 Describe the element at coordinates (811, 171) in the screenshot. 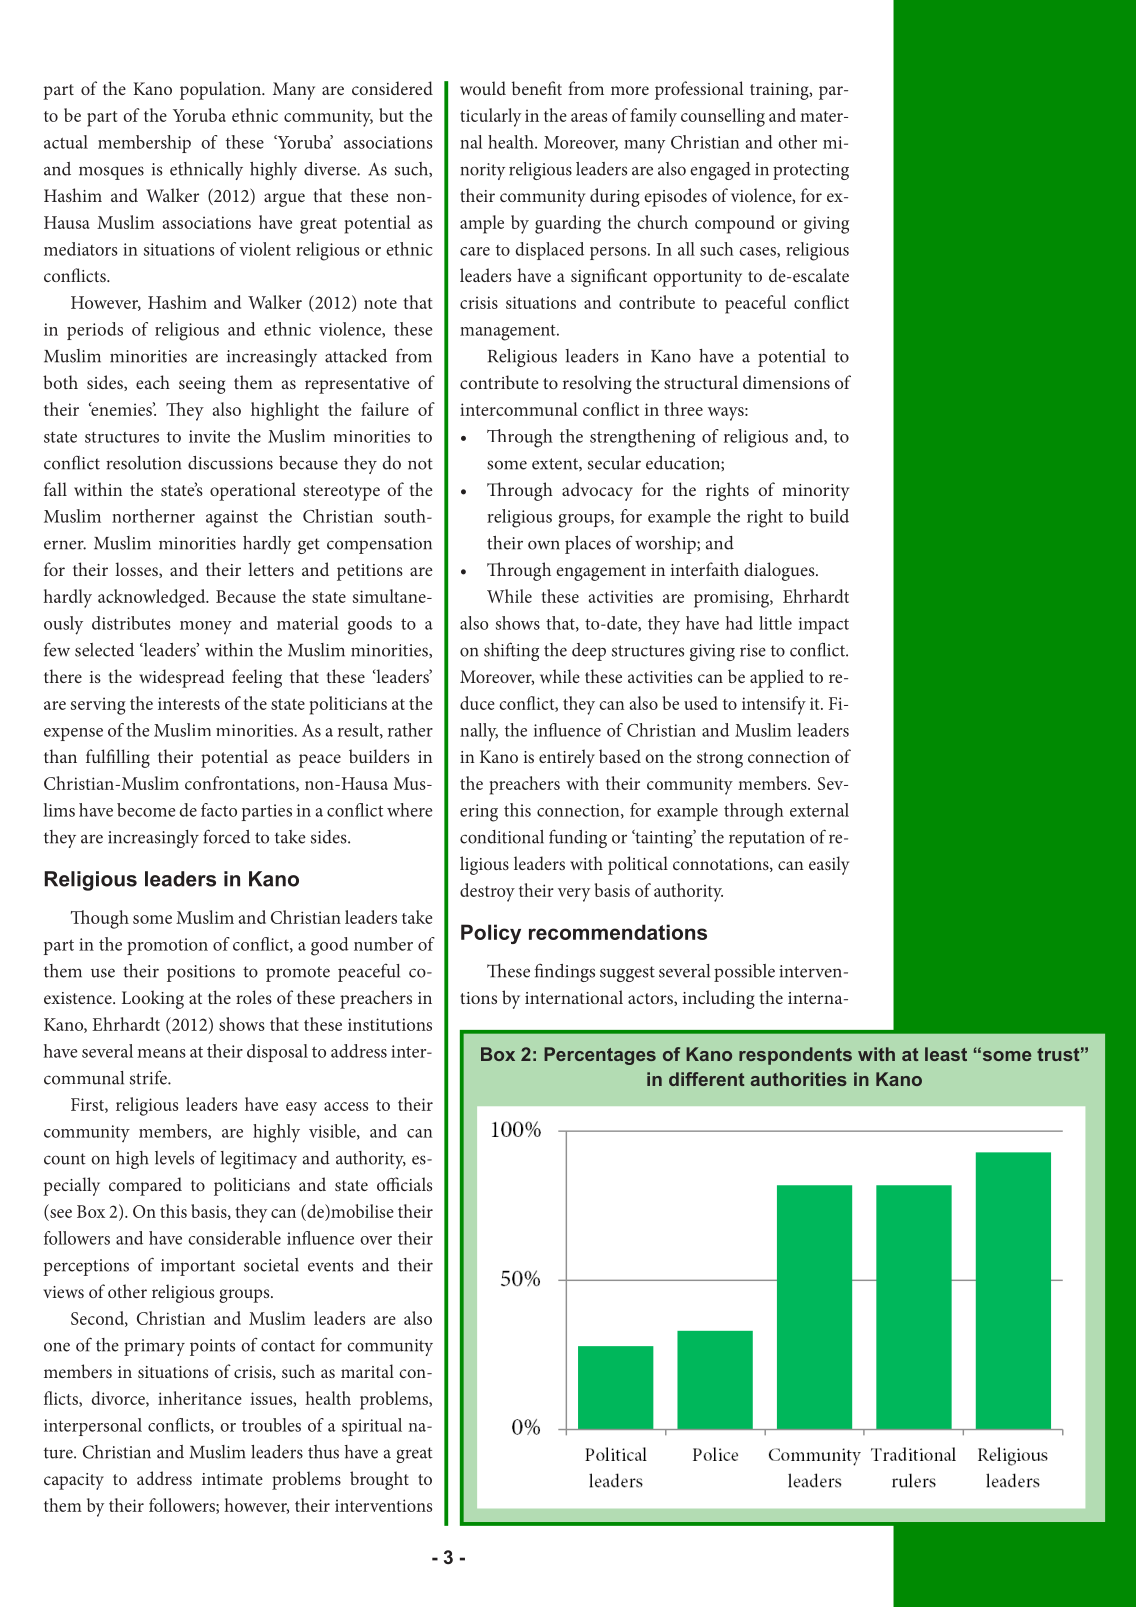

I see `protecting` at that location.
